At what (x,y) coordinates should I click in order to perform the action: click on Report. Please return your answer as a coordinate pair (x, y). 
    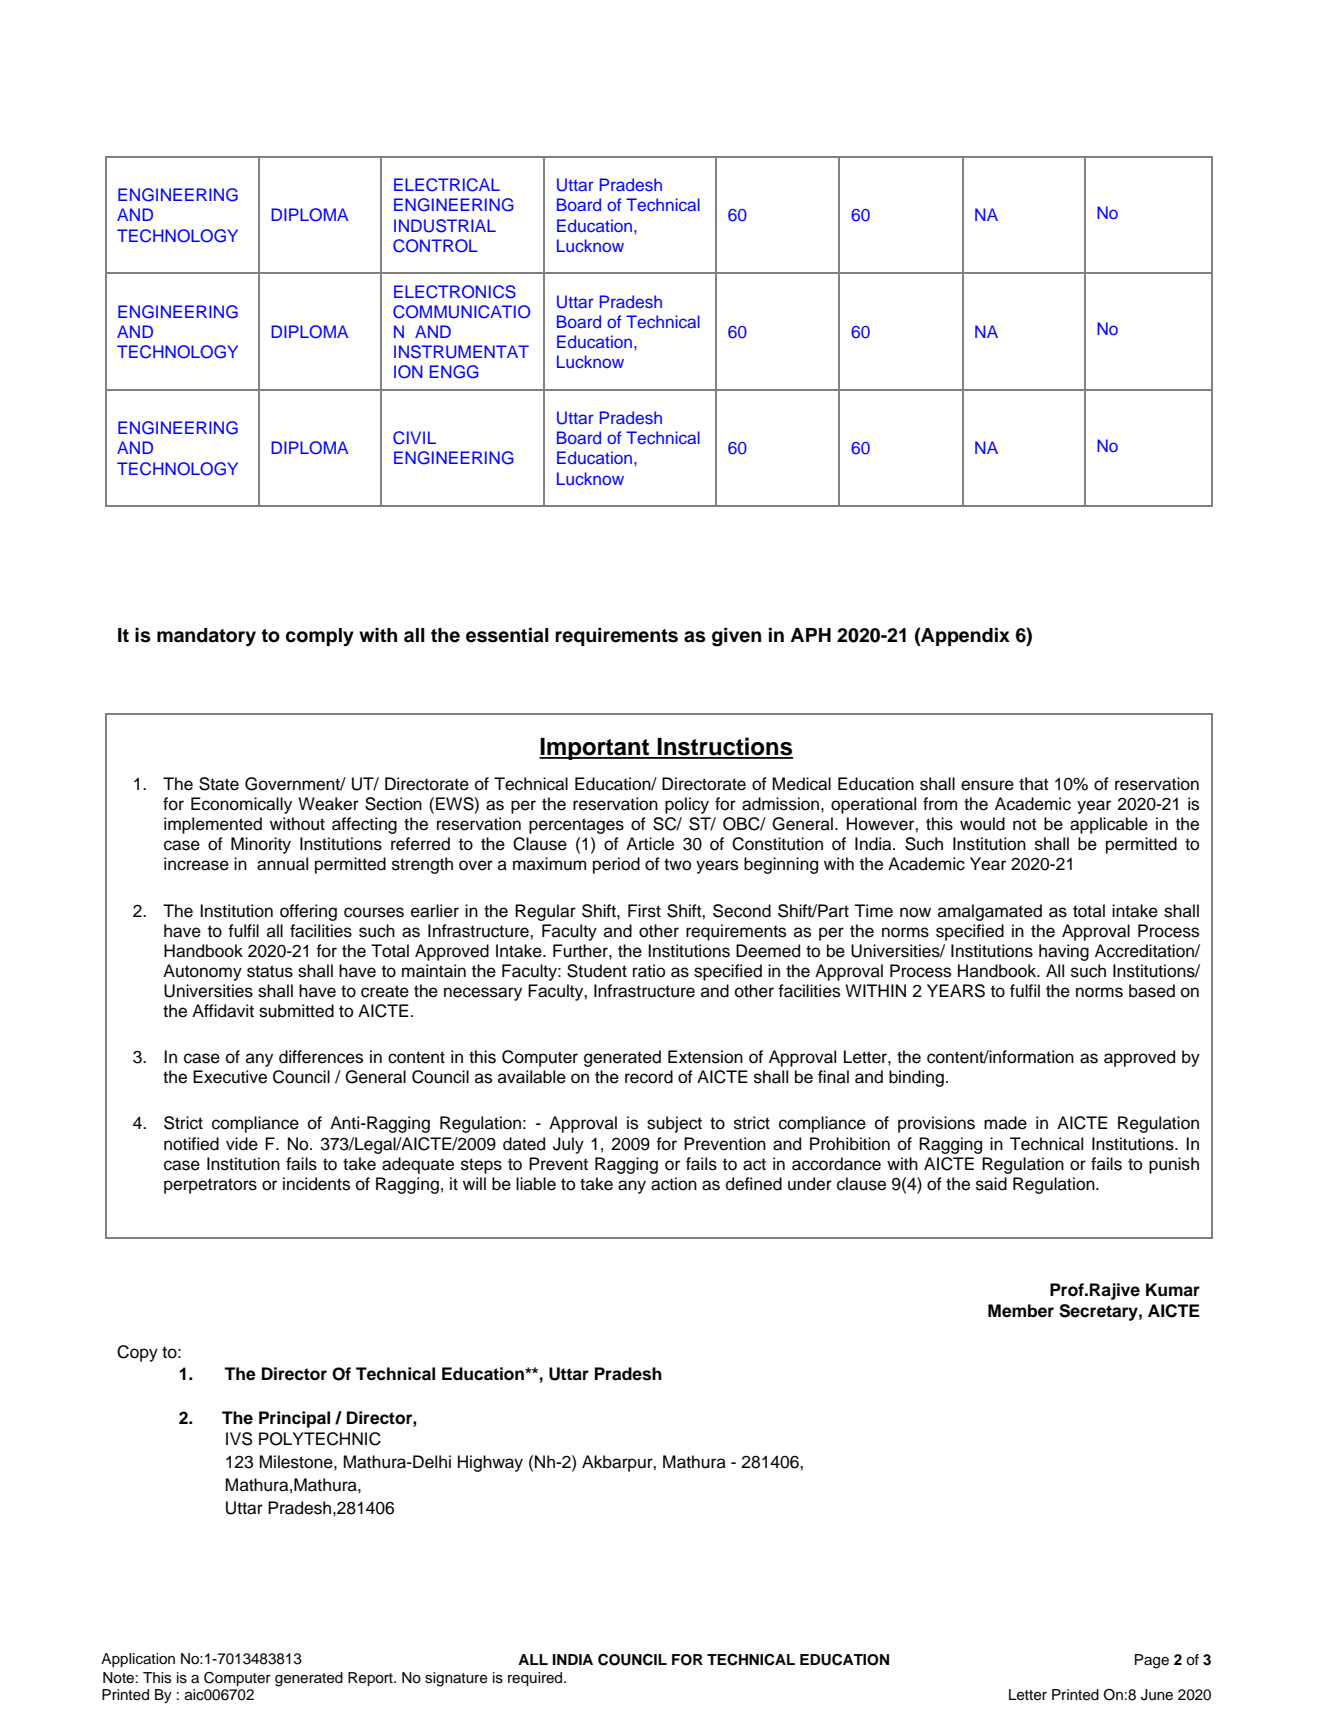
    Looking at the image, I should click on (371, 1679).
